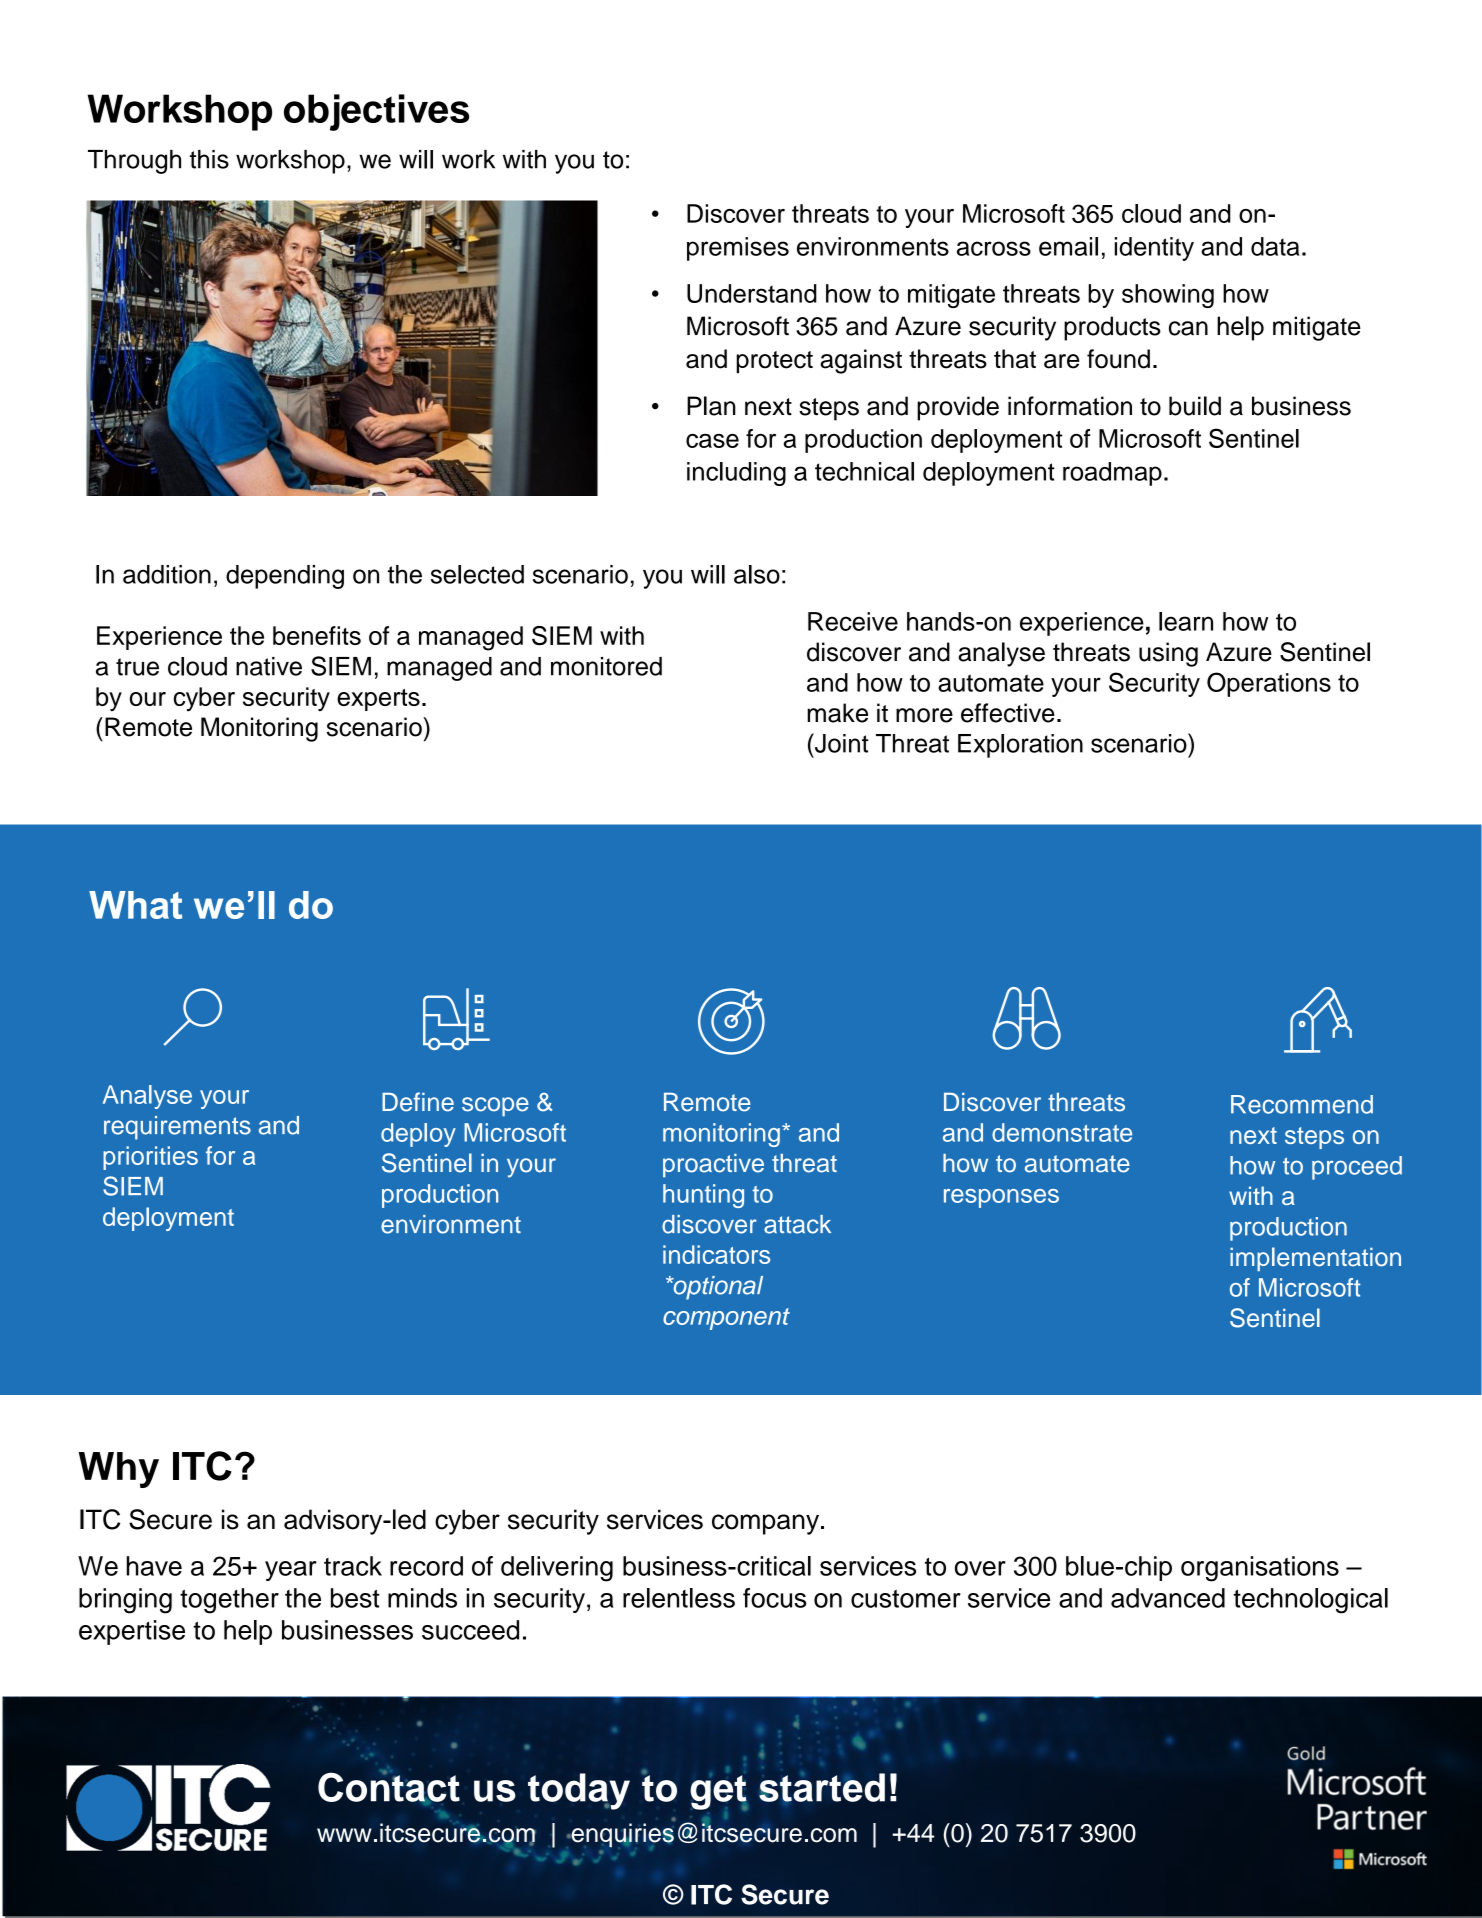  I want to click on Understand, so click(752, 293).
